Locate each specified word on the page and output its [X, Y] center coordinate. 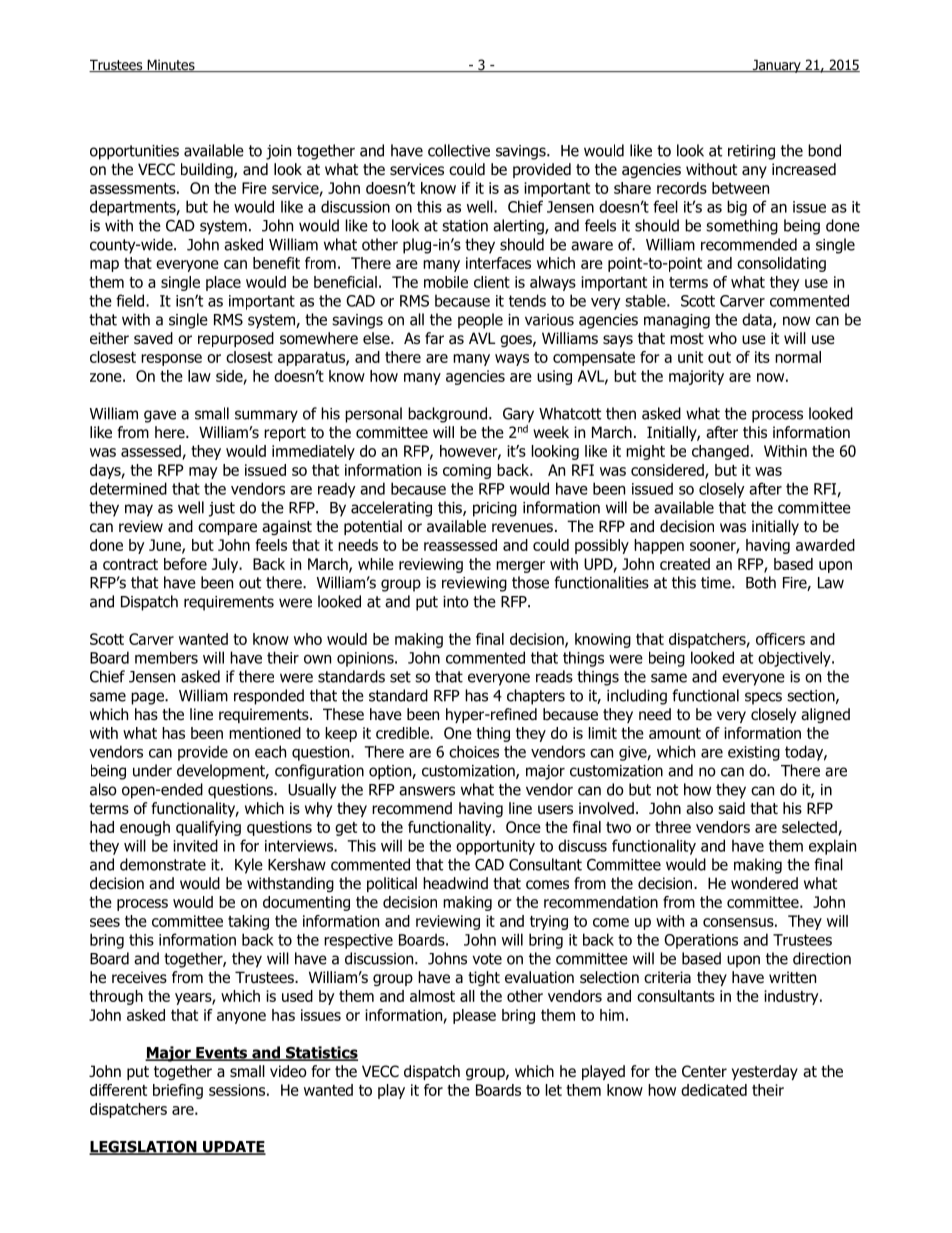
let [554, 1090]
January [776, 66]
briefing [178, 1091]
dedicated [714, 1090]
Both [761, 582]
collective [459, 150]
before [185, 564]
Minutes [171, 65]
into [456, 602]
